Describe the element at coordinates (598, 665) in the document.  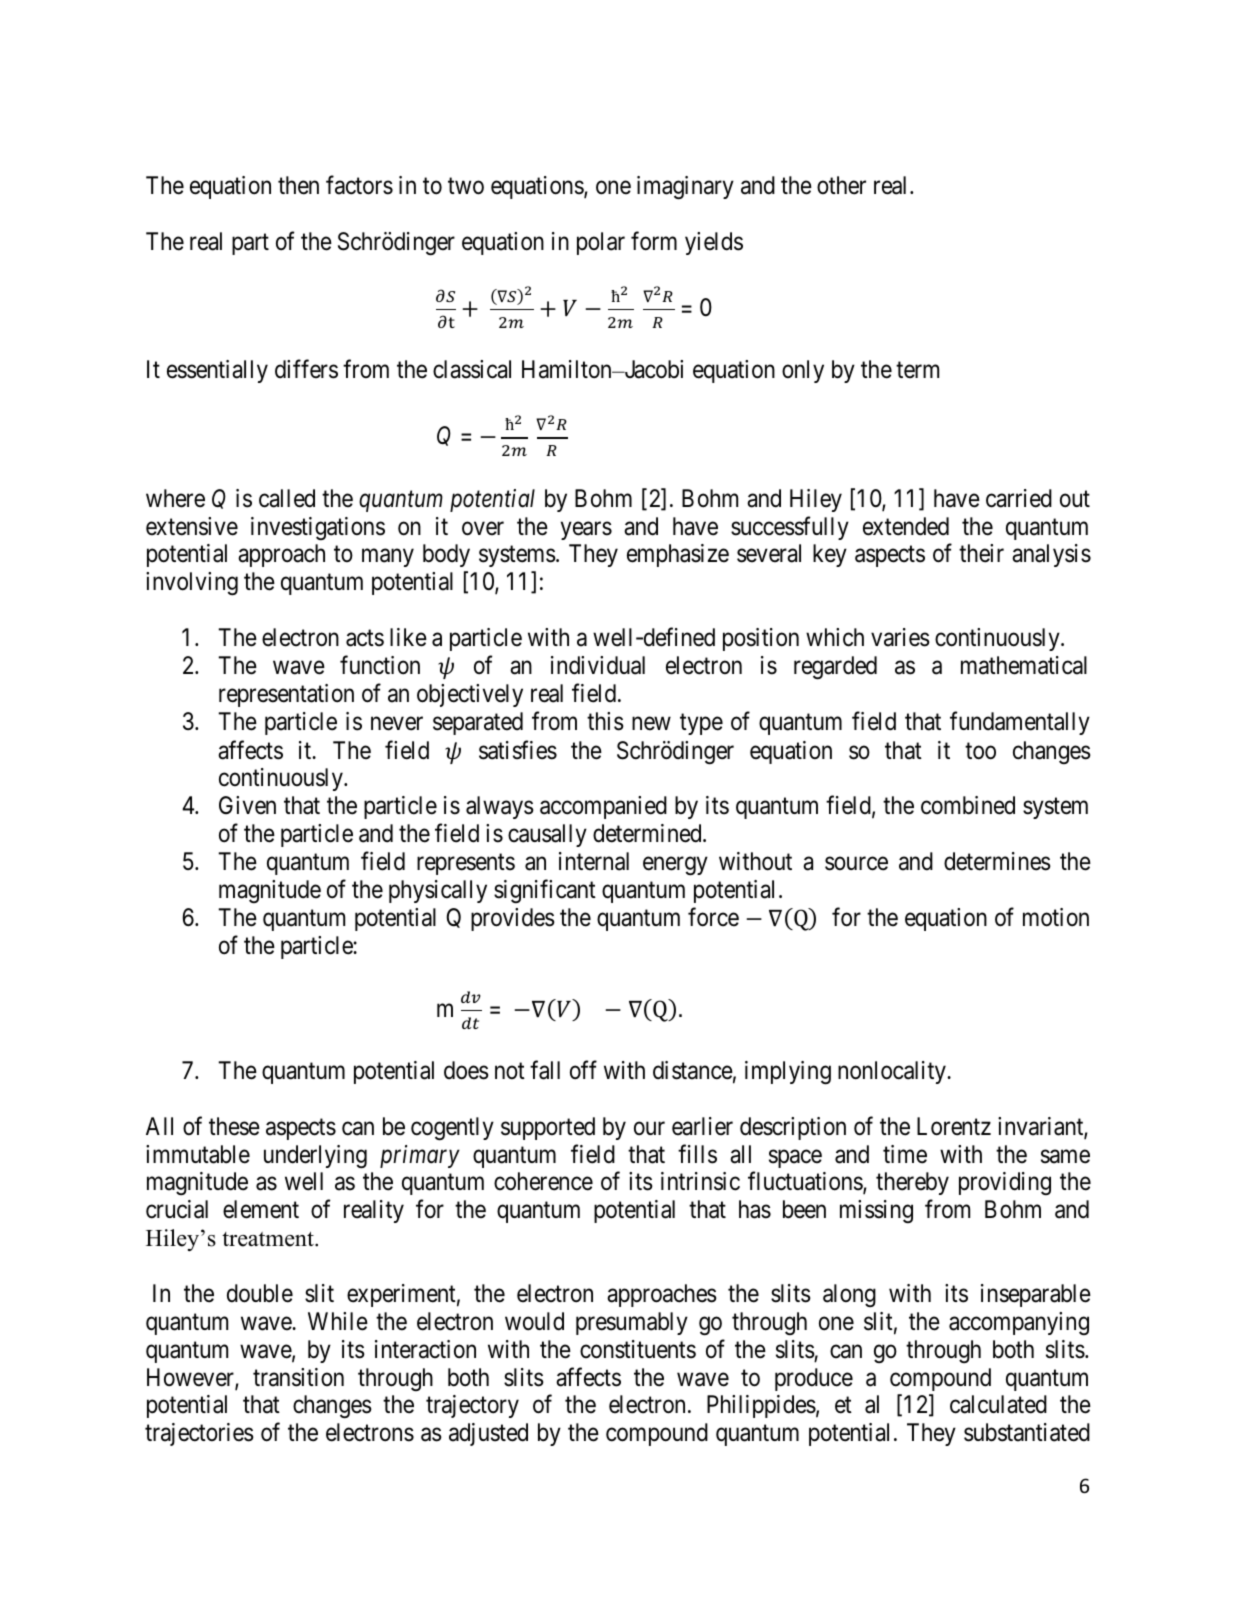
I see `individual` at that location.
